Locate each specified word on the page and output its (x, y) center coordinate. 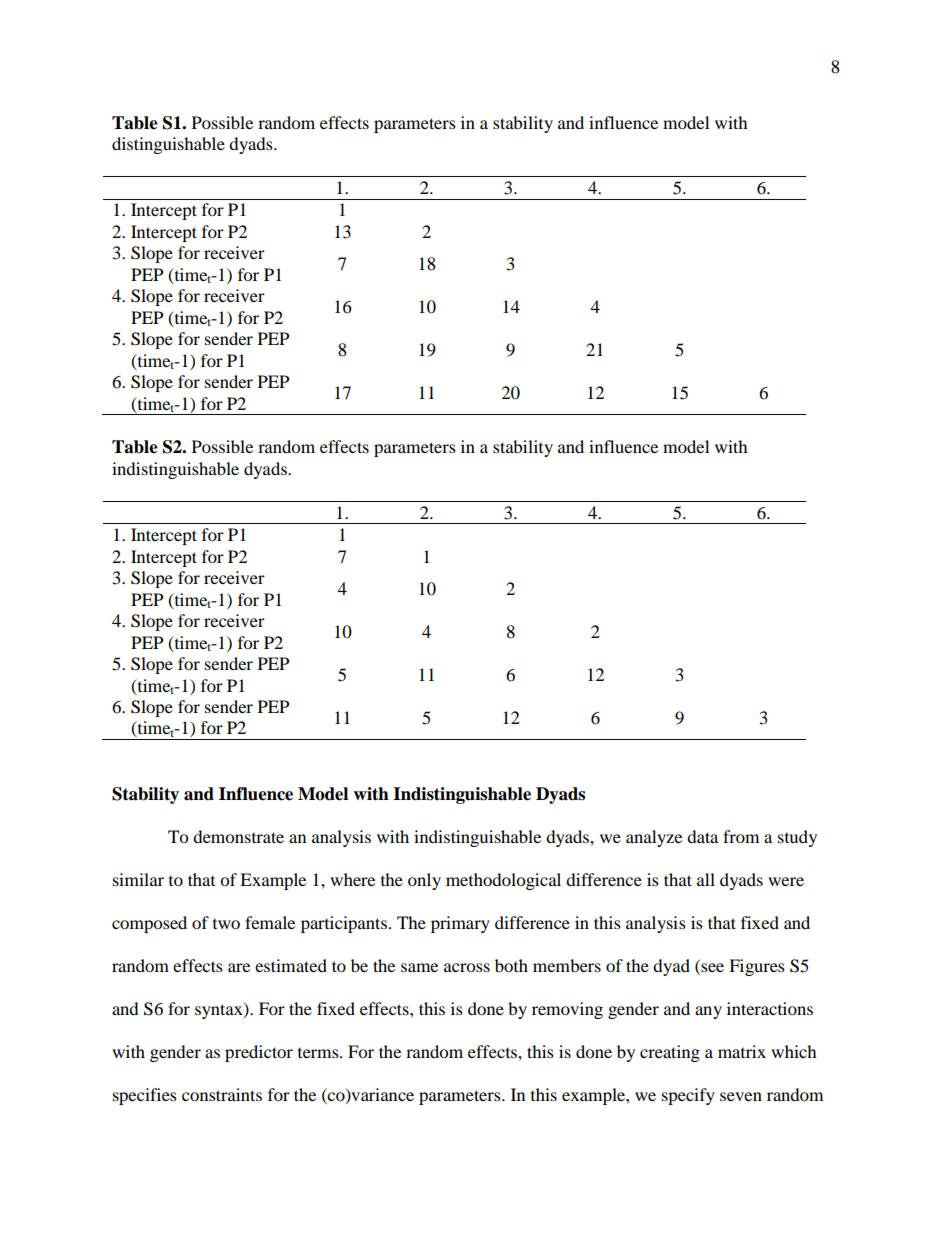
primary (460, 924)
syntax (220, 1011)
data (702, 836)
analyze (654, 838)
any (708, 1012)
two (226, 924)
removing (567, 1010)
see (712, 967)
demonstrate (238, 836)
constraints (222, 1094)
